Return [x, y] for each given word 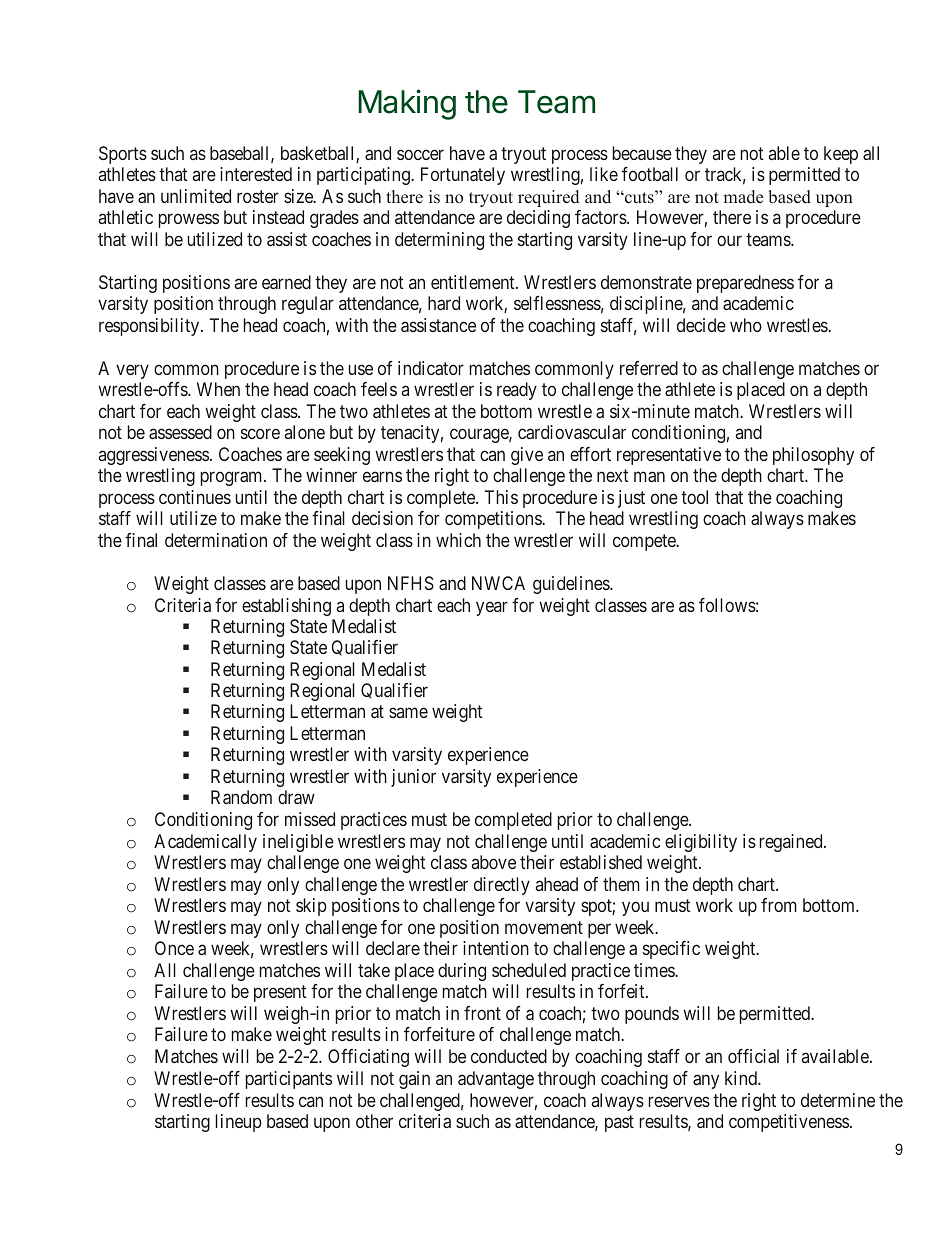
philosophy [813, 456]
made [743, 197]
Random [241, 797]
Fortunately [463, 176]
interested [256, 174]
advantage [496, 1080]
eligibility [701, 843]
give [527, 456]
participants [289, 1080]
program [233, 479]
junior [413, 778]
